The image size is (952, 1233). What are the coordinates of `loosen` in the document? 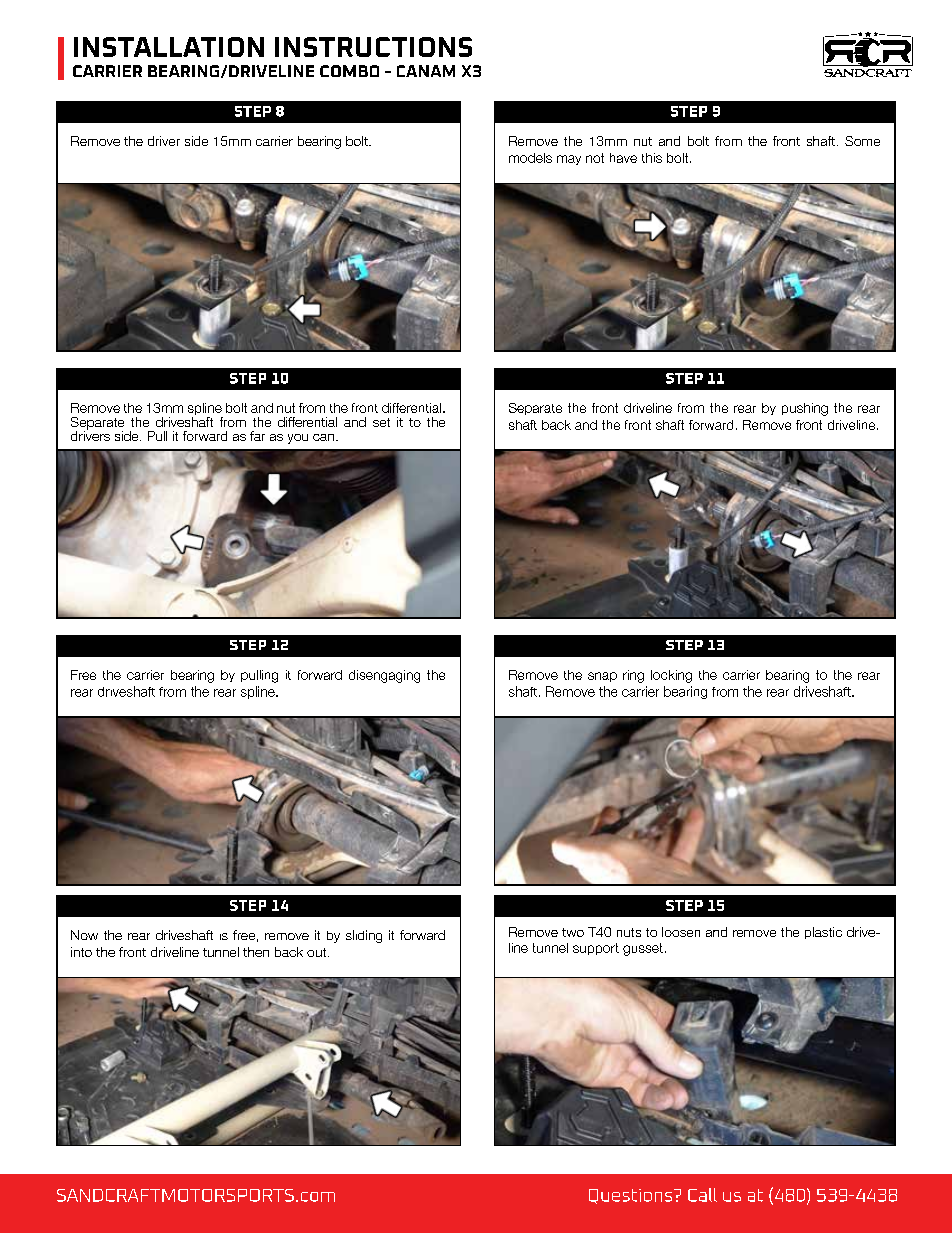 It's located at (681, 932).
